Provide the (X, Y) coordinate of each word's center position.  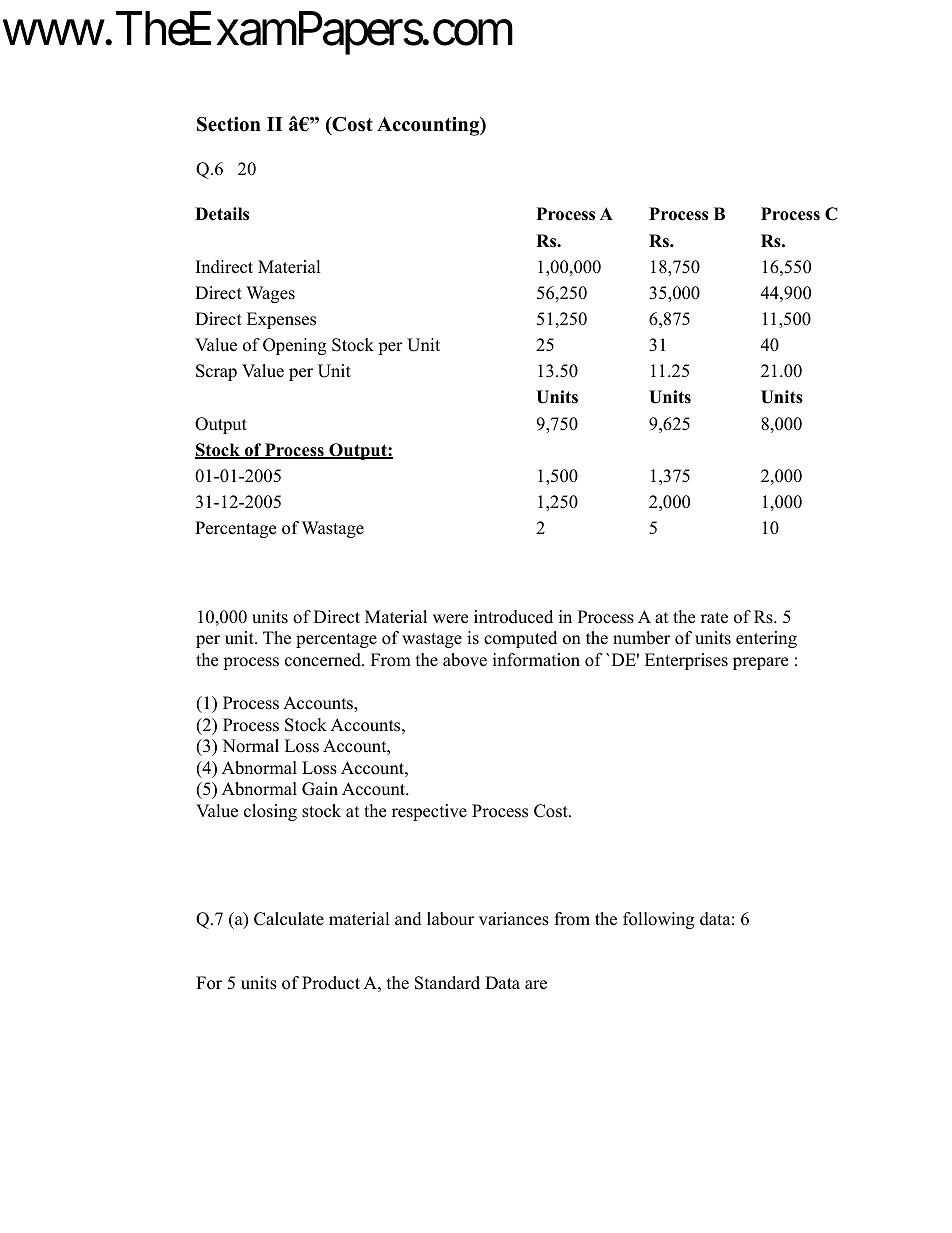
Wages (270, 294)
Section (229, 124)
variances (514, 919)
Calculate (289, 919)
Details (222, 214)
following (658, 920)
